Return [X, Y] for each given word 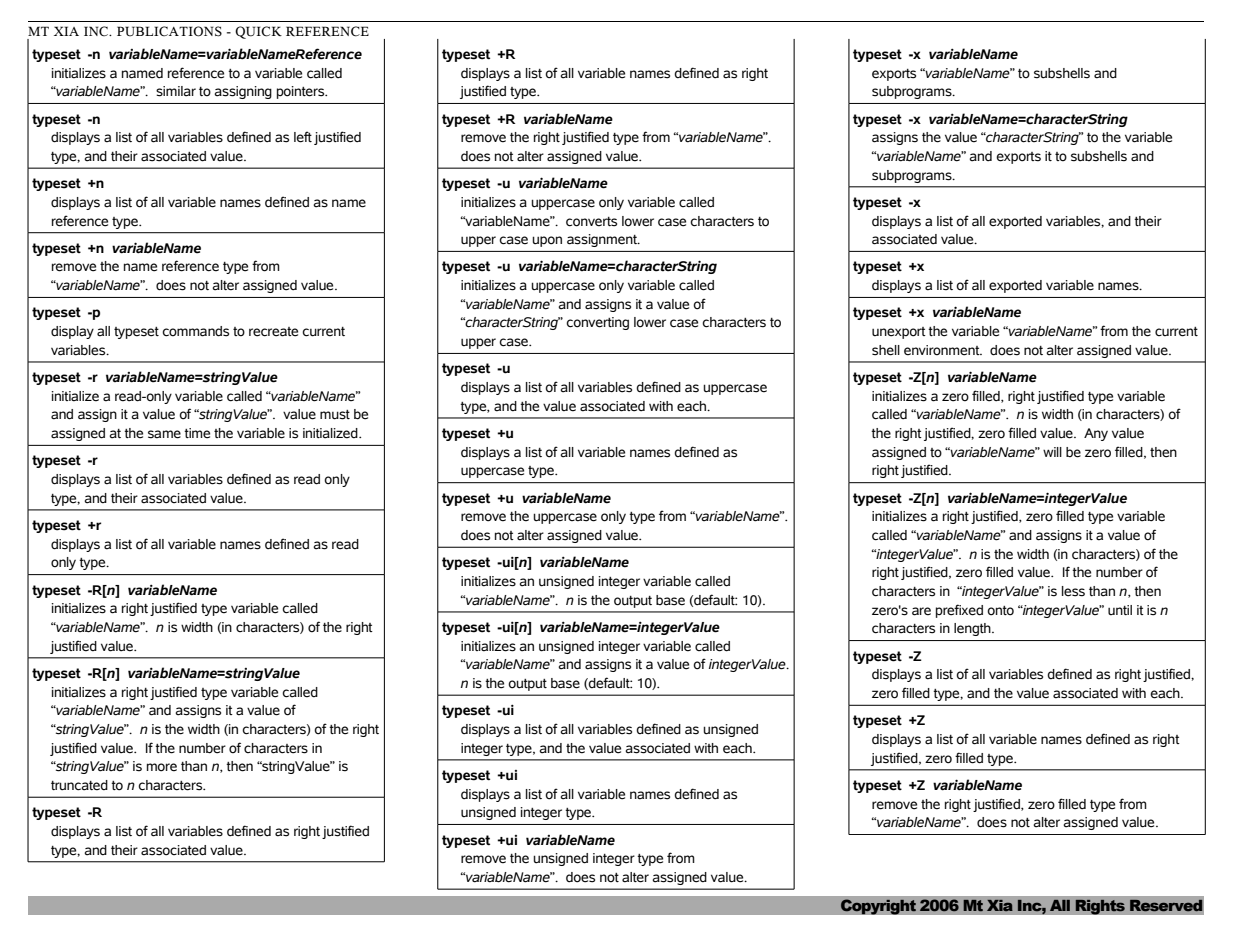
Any [1096, 434]
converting [597, 323]
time [197, 433]
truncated [79, 785]
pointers [302, 92]
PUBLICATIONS [169, 31]
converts [591, 222]
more [162, 767]
